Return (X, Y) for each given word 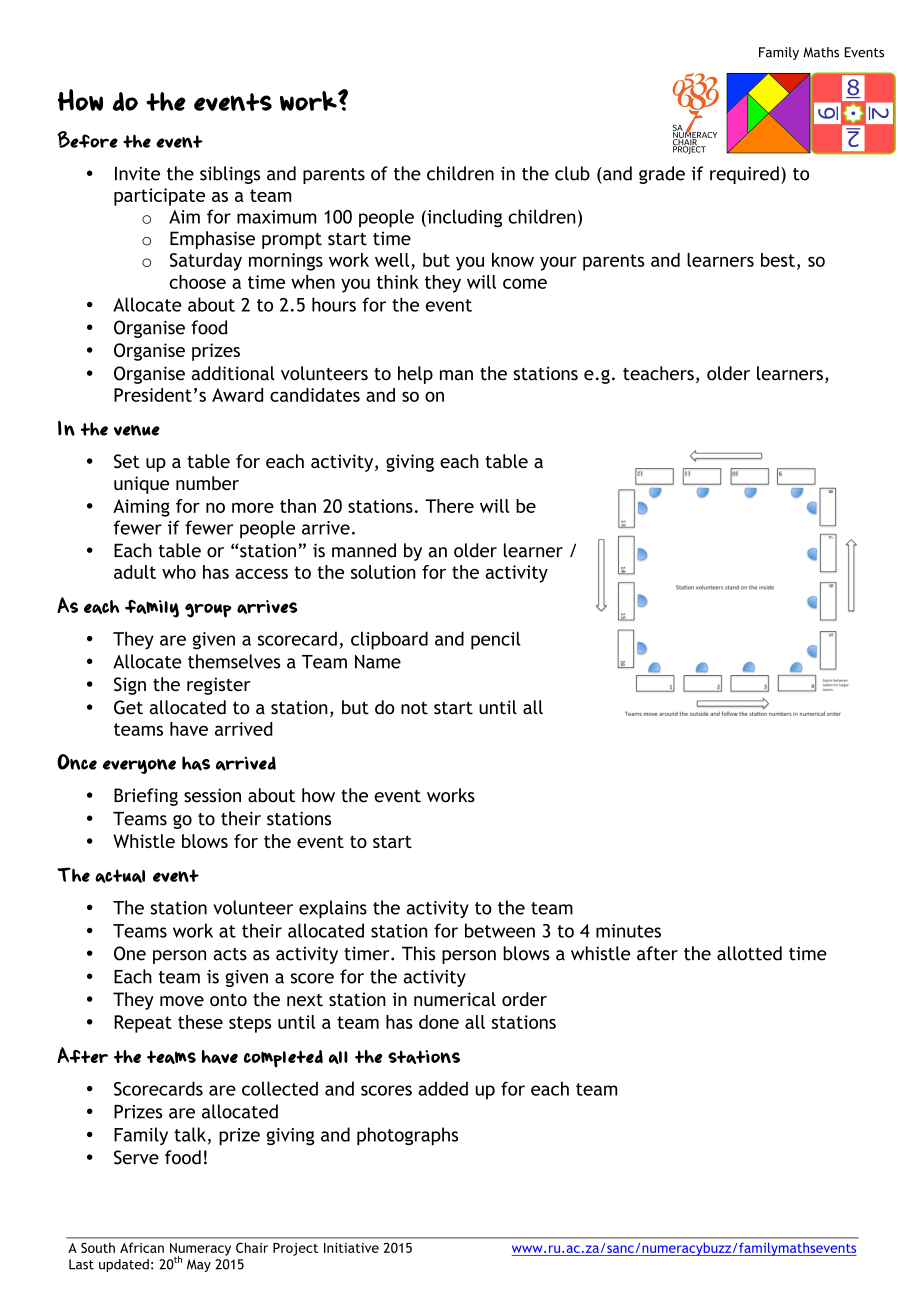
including (463, 218)
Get (128, 707)
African (142, 1247)
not (414, 708)
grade (662, 175)
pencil (496, 640)
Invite (137, 174)
